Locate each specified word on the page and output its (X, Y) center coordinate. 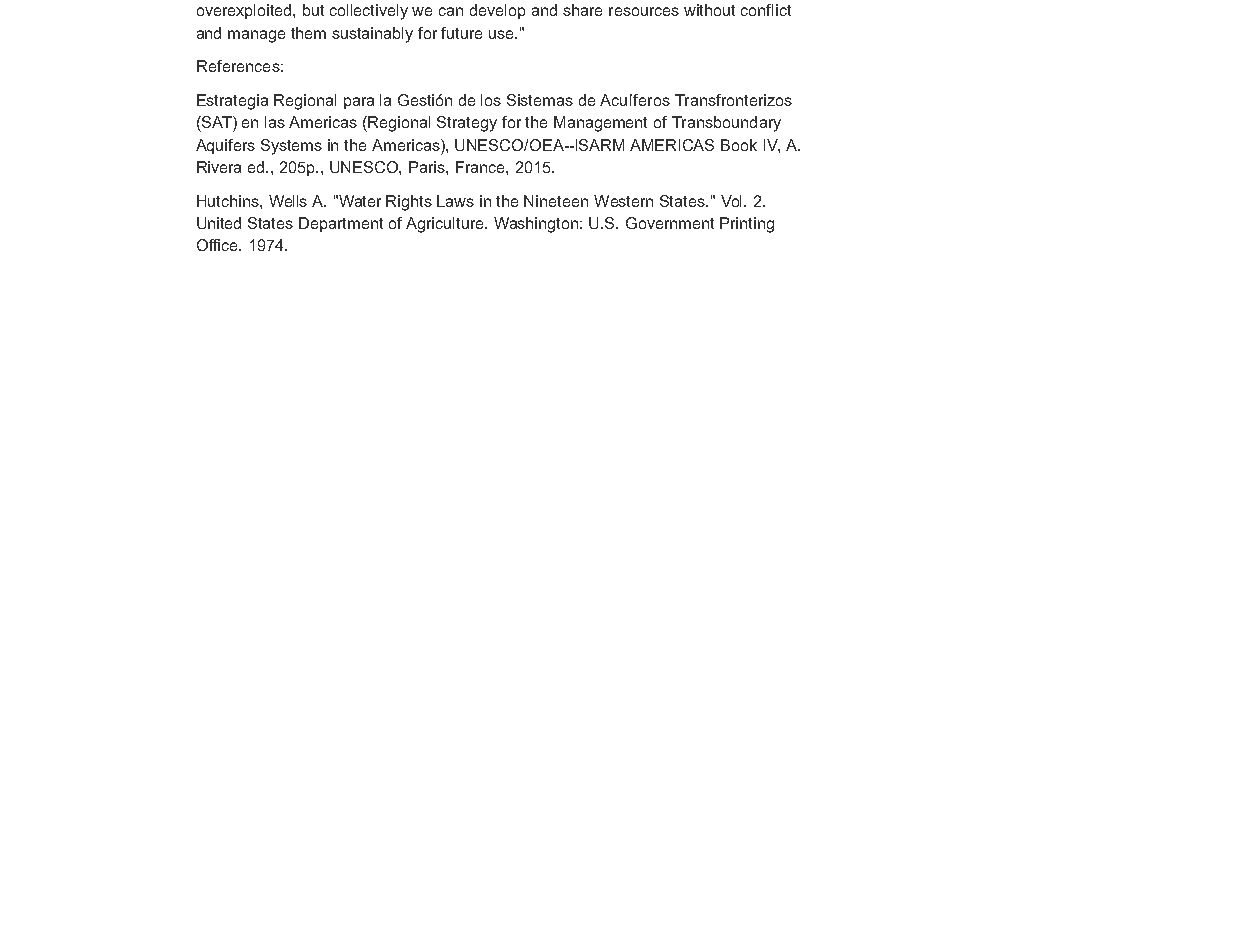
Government (670, 223)
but (313, 10)
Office (218, 245)
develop (497, 11)
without (709, 10)
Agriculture (446, 225)
